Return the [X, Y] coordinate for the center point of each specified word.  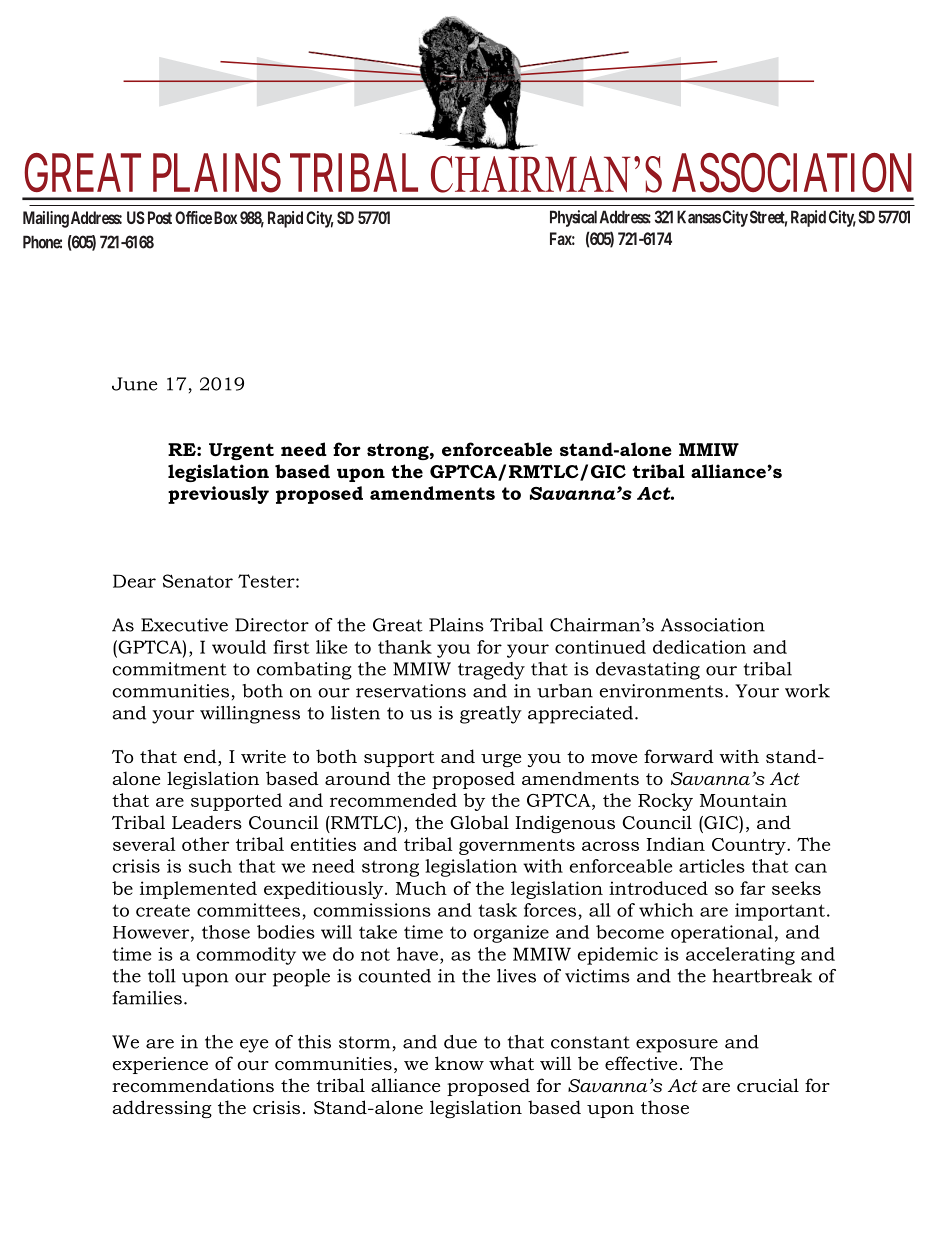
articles [712, 866]
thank [405, 647]
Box [225, 217]
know [459, 1063]
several [144, 844]
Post [160, 217]
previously [218, 495]
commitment [169, 669]
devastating [648, 671]
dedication [699, 647]
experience [160, 1065]
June [135, 384]
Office [193, 217]
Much [421, 888]
